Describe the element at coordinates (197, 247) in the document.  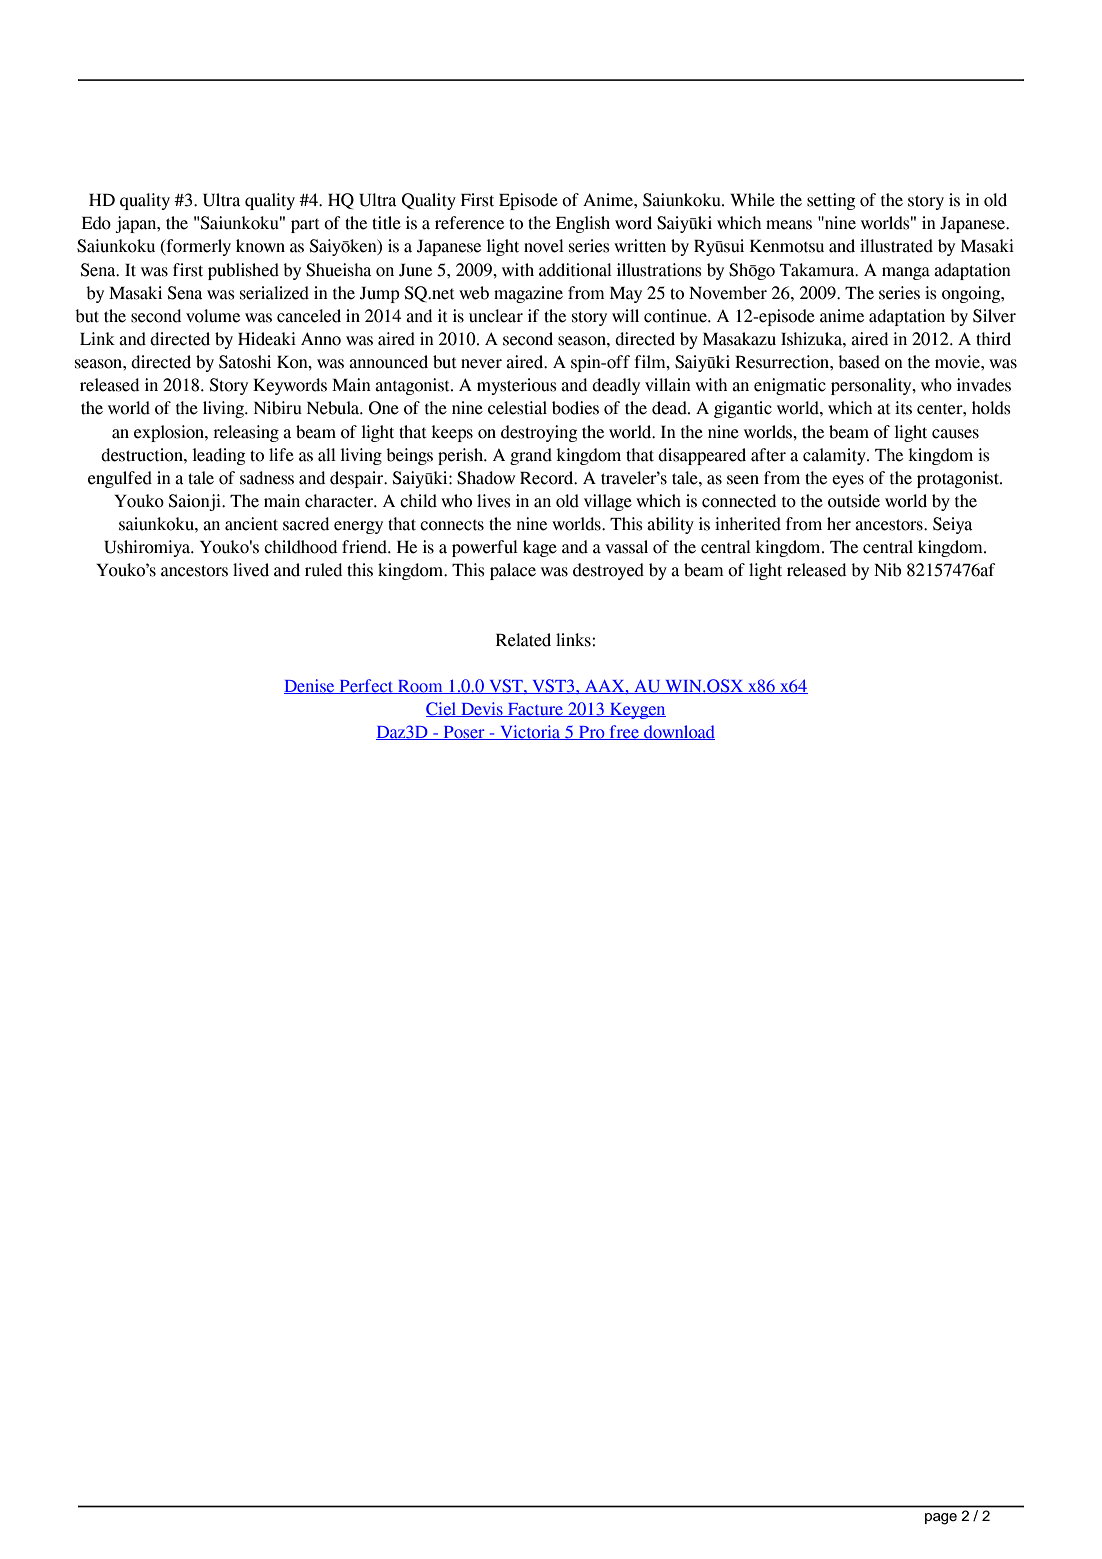
I see `formerly` at that location.
